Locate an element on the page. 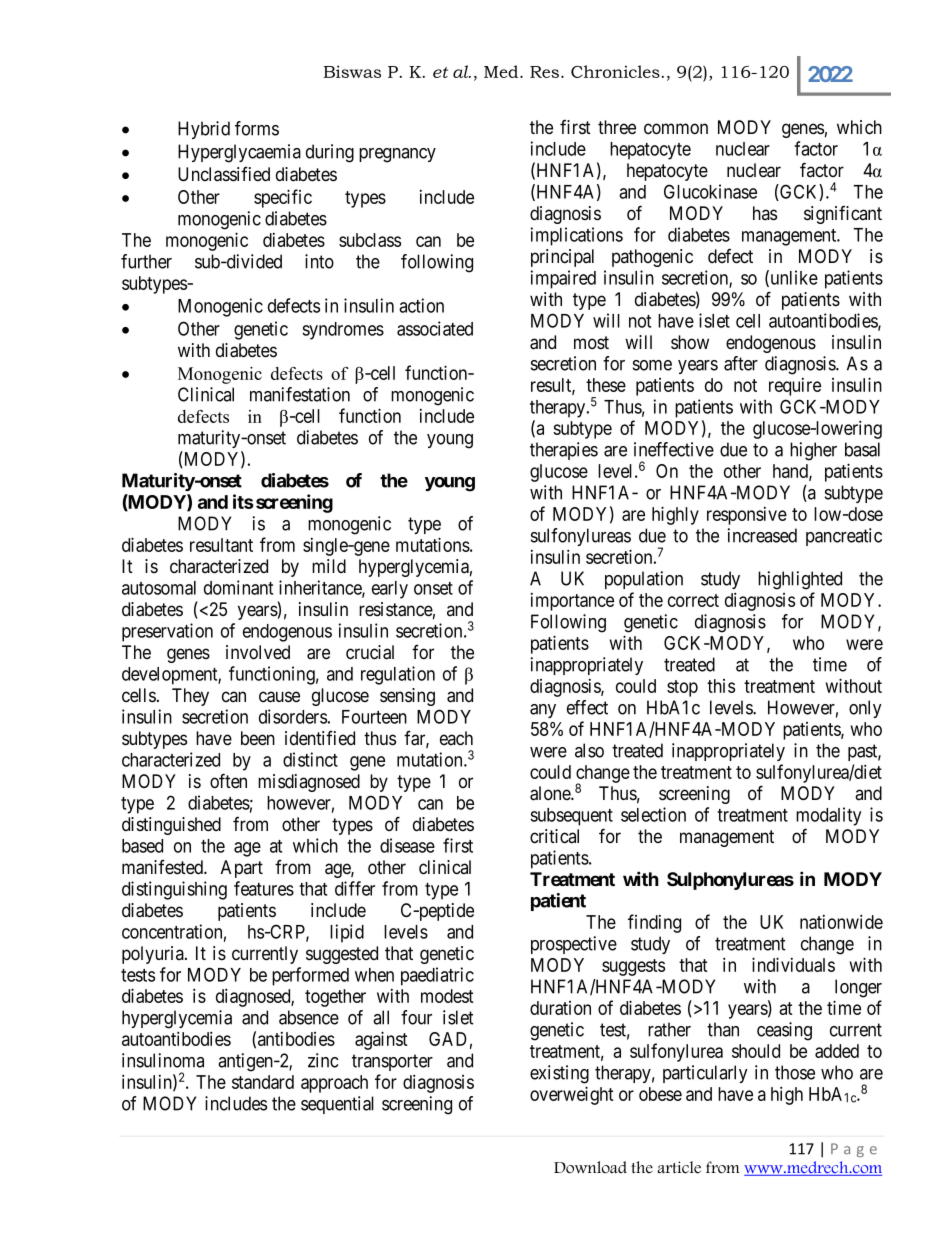  Hybrid is located at coordinates (204, 130).
